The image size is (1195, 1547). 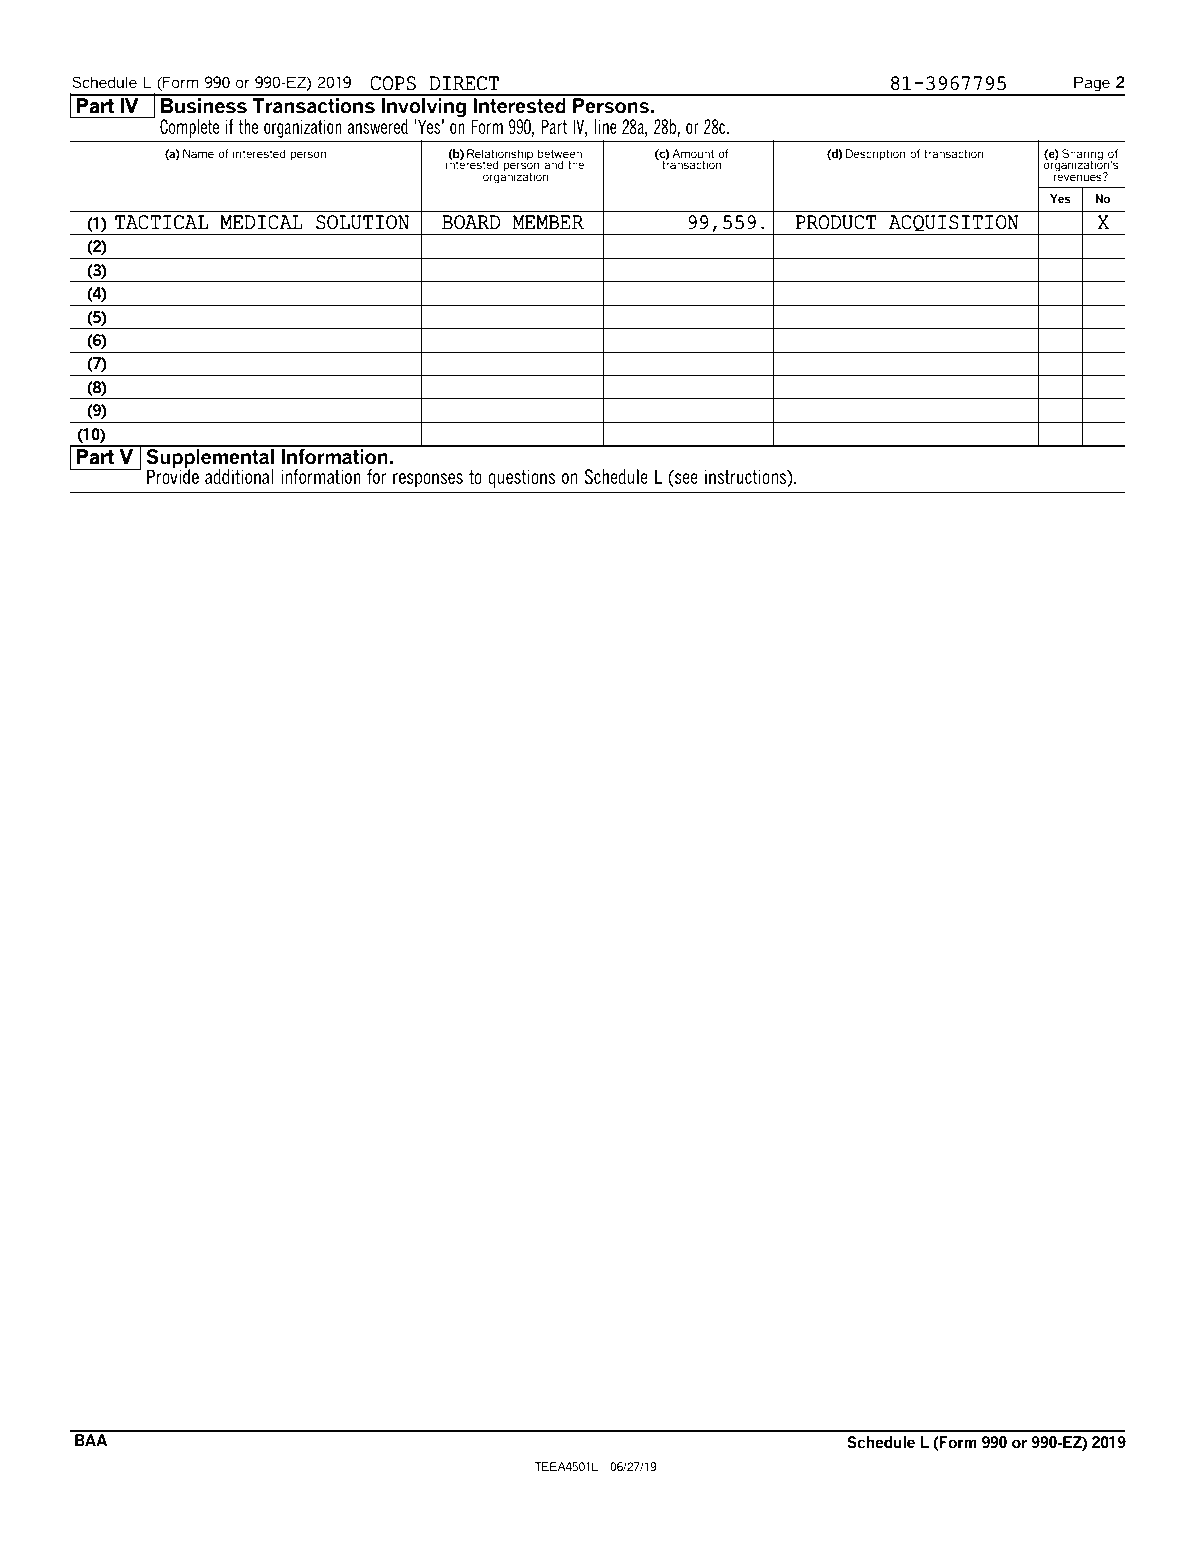 What do you see at coordinates (686, 478) in the page?
I see `see` at bounding box center [686, 478].
